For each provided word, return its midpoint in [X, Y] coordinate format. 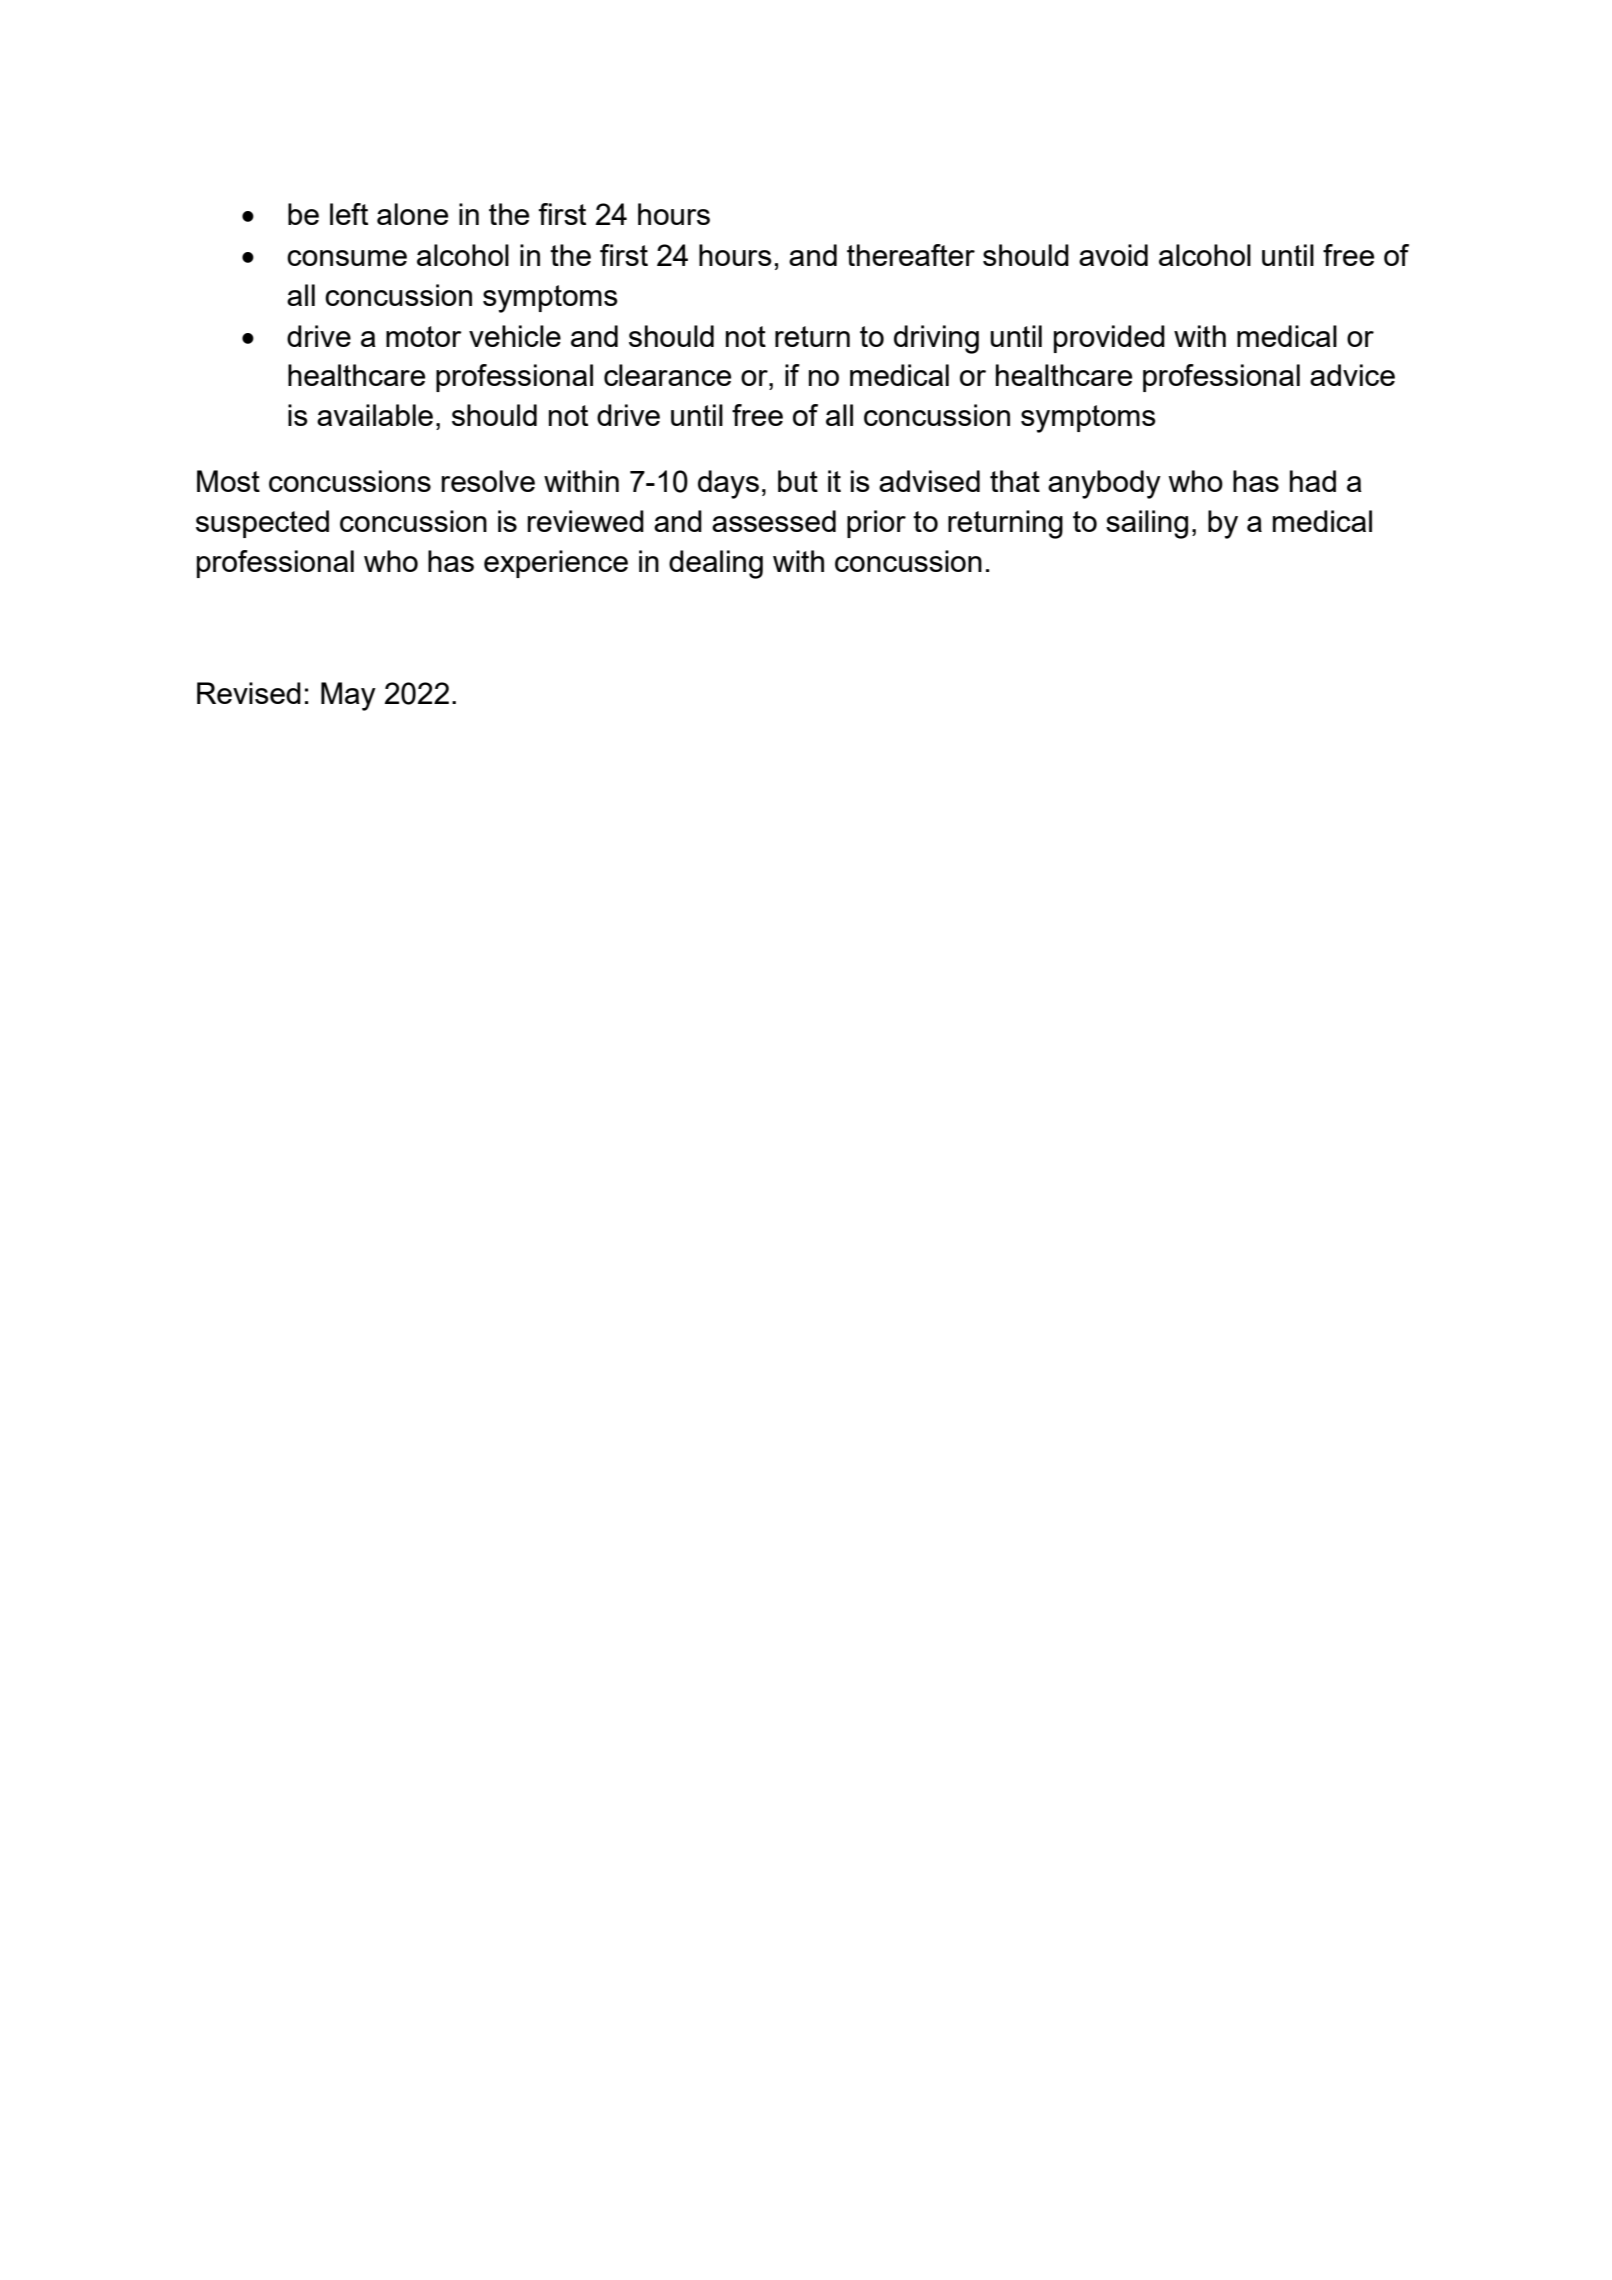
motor [424, 336]
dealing [716, 564]
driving [936, 339]
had [1313, 481]
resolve [488, 481]
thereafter [911, 255]
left [349, 214]
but [798, 481]
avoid [1113, 255]
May [348, 696]
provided [1109, 339]
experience [556, 564]
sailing [1147, 524]
